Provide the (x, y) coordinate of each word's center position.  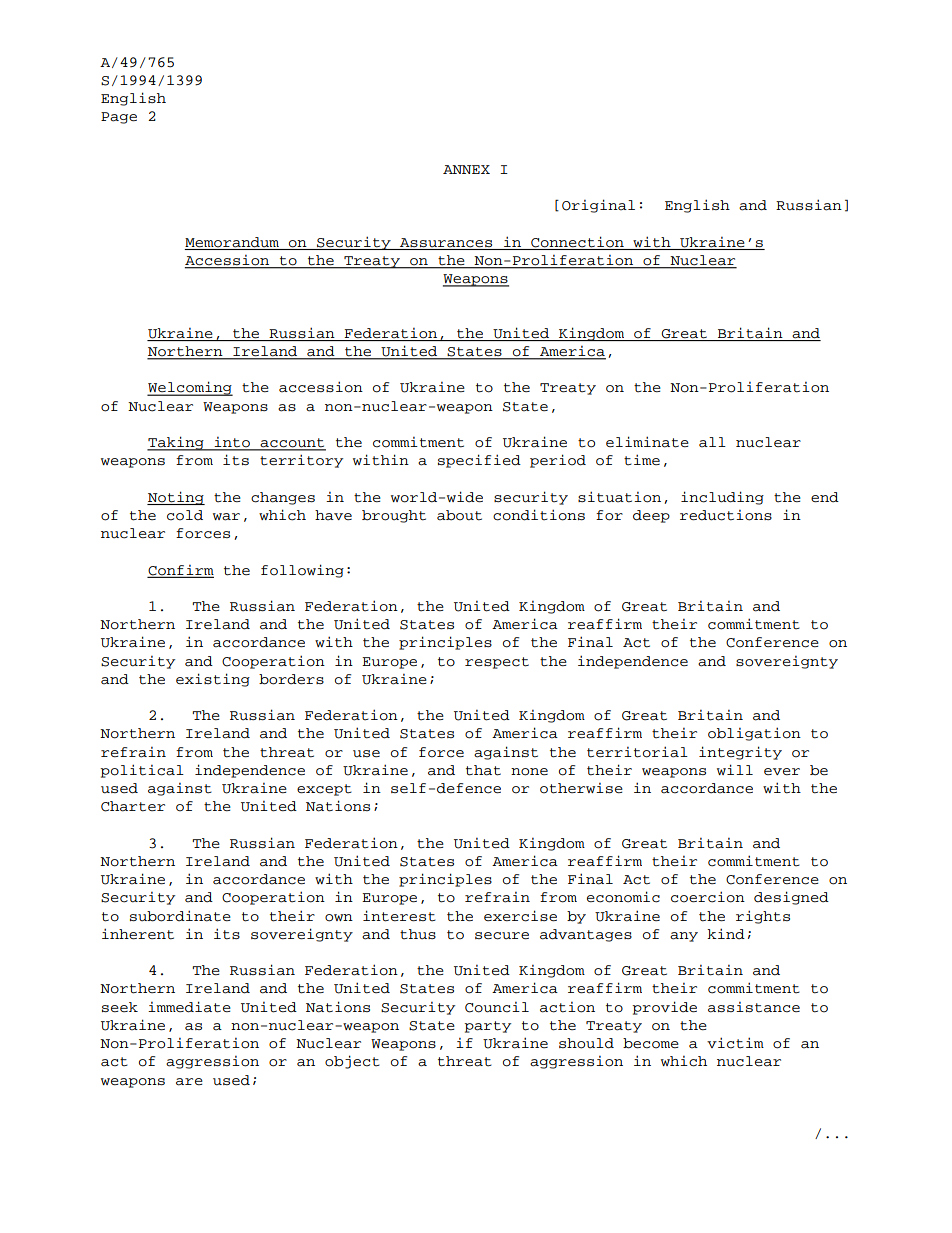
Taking (176, 443)
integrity (740, 753)
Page (119, 118)
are (189, 1082)
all (712, 442)
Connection (577, 242)
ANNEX (466, 169)
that (483, 770)
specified (479, 461)
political (142, 771)
